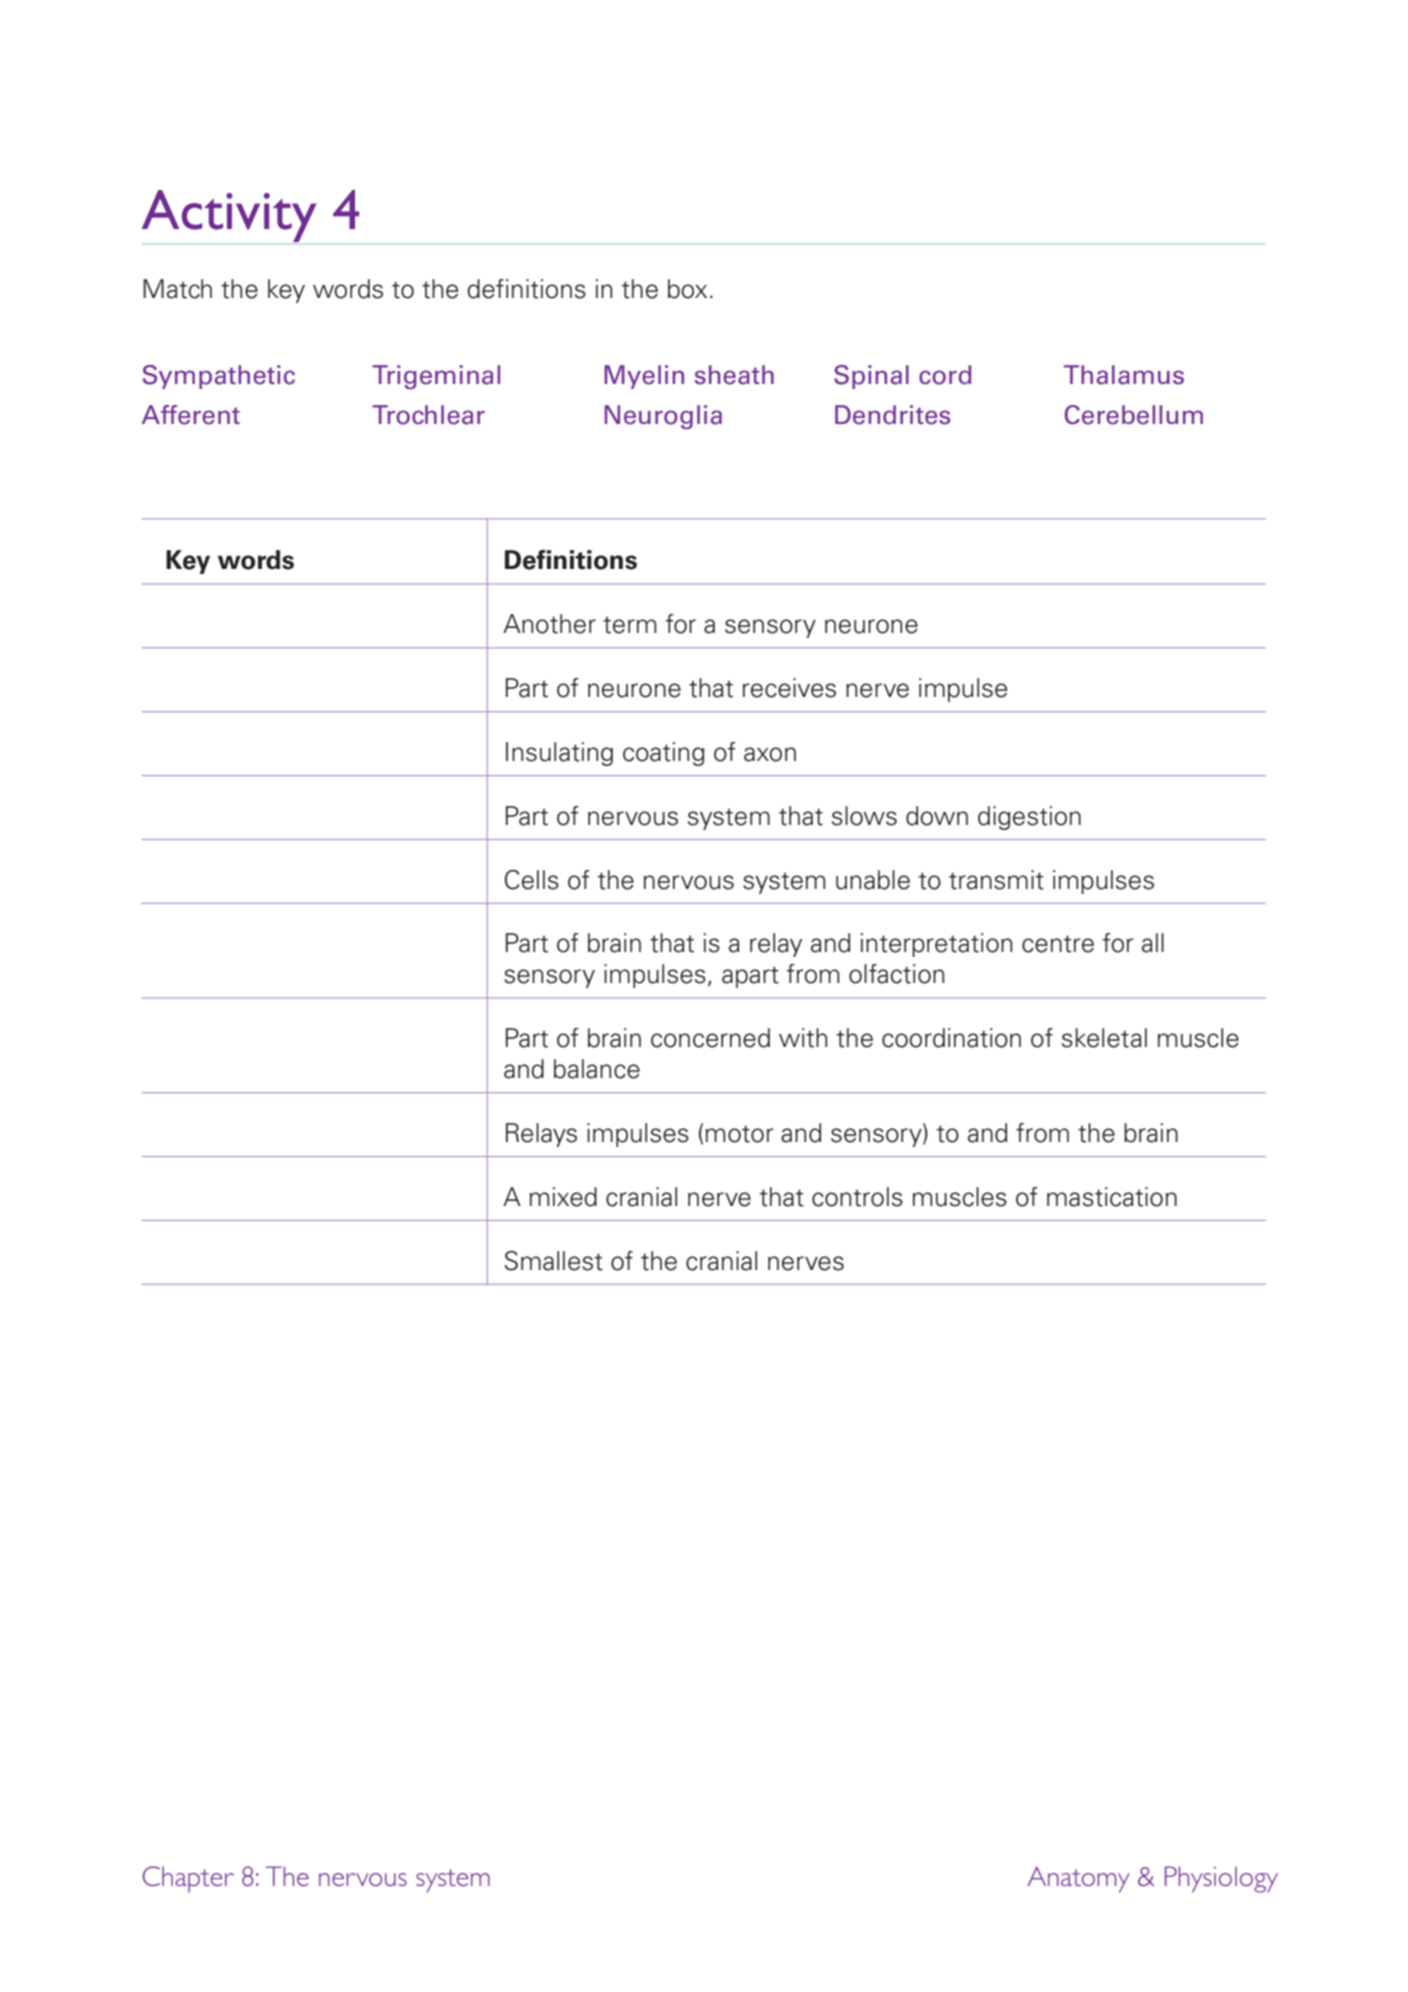 The width and height of the screenshot is (1408, 1992). Describe the element at coordinates (710, 1038) in the screenshot. I see `concerned` at that location.
